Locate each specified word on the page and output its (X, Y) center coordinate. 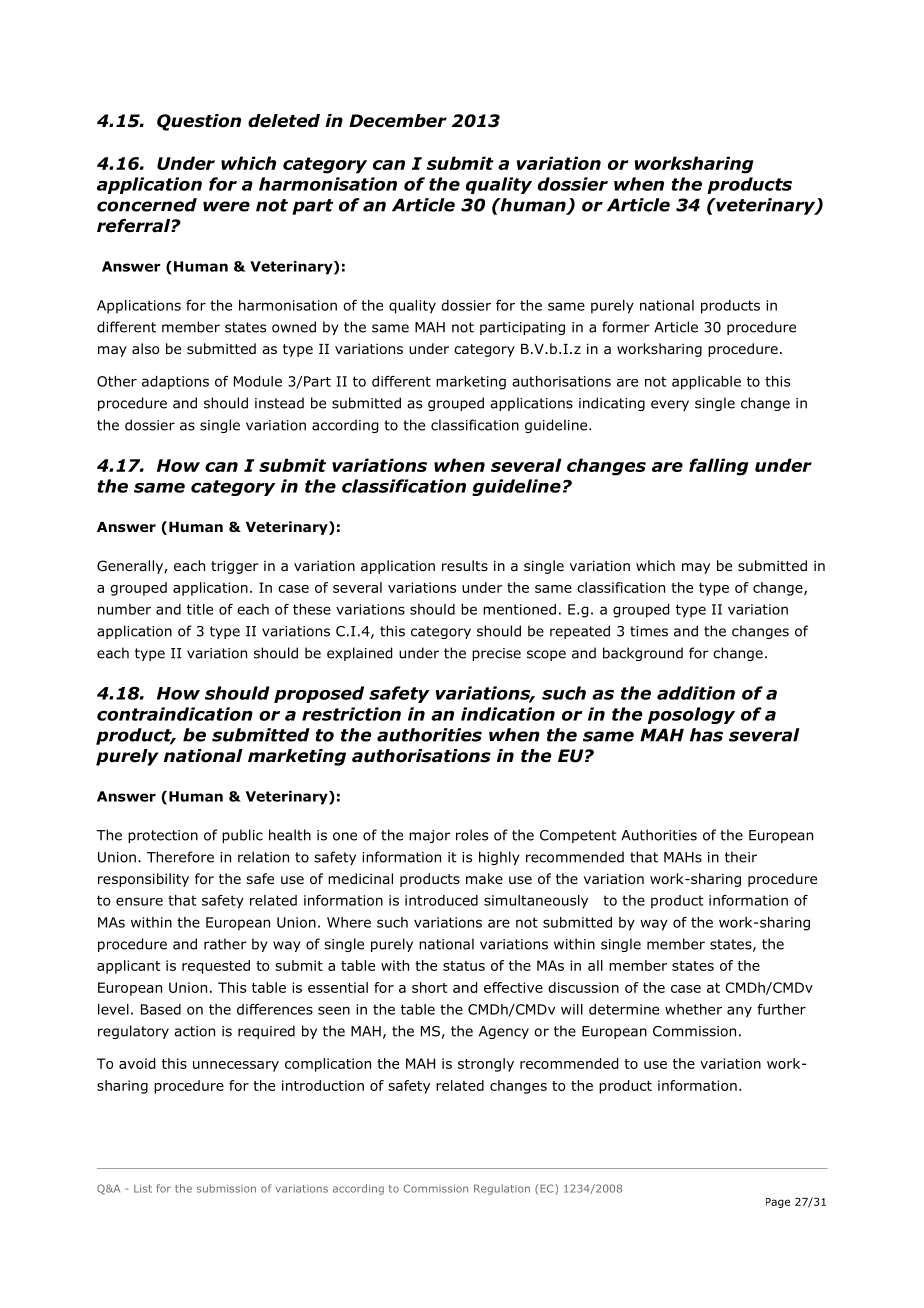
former (626, 327)
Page (778, 1203)
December (398, 121)
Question (199, 122)
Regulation (502, 1189)
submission (226, 1188)
